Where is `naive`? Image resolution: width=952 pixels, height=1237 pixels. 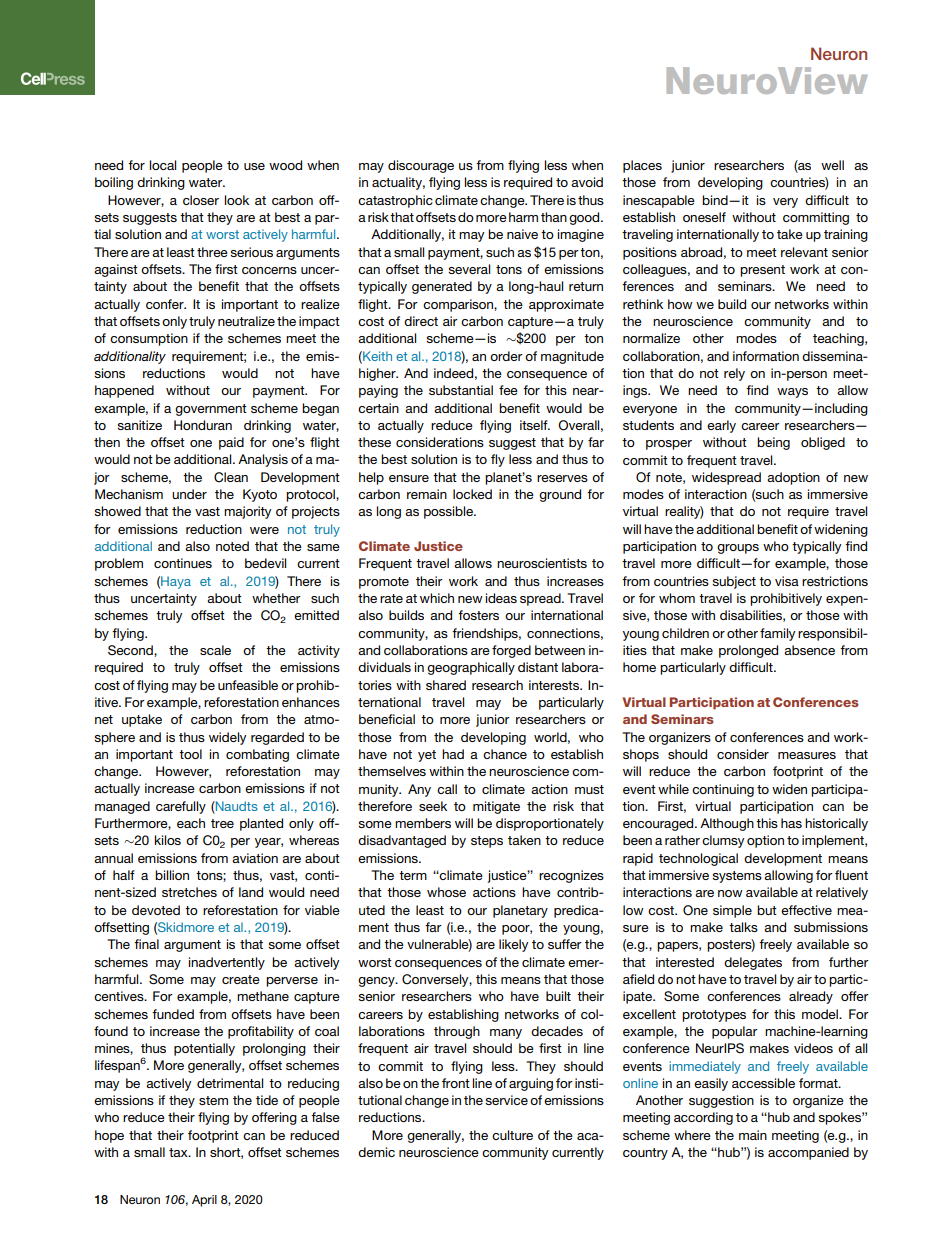
naive is located at coordinates (522, 234).
